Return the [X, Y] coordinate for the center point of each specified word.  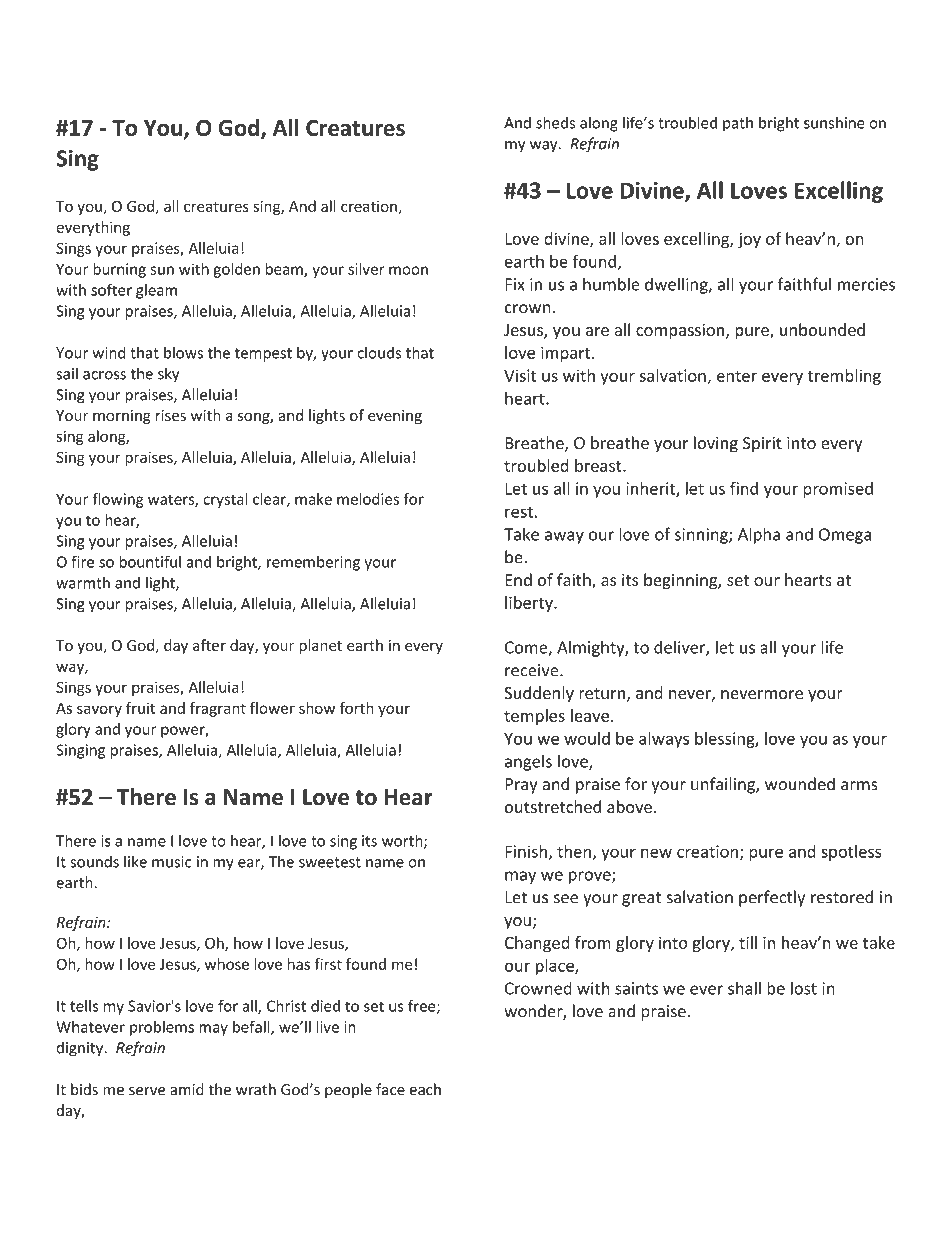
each [425, 1089]
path [738, 124]
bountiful [150, 561]
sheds [555, 122]
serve [147, 1091]
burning [119, 270]
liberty [530, 604]
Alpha [759, 535]
